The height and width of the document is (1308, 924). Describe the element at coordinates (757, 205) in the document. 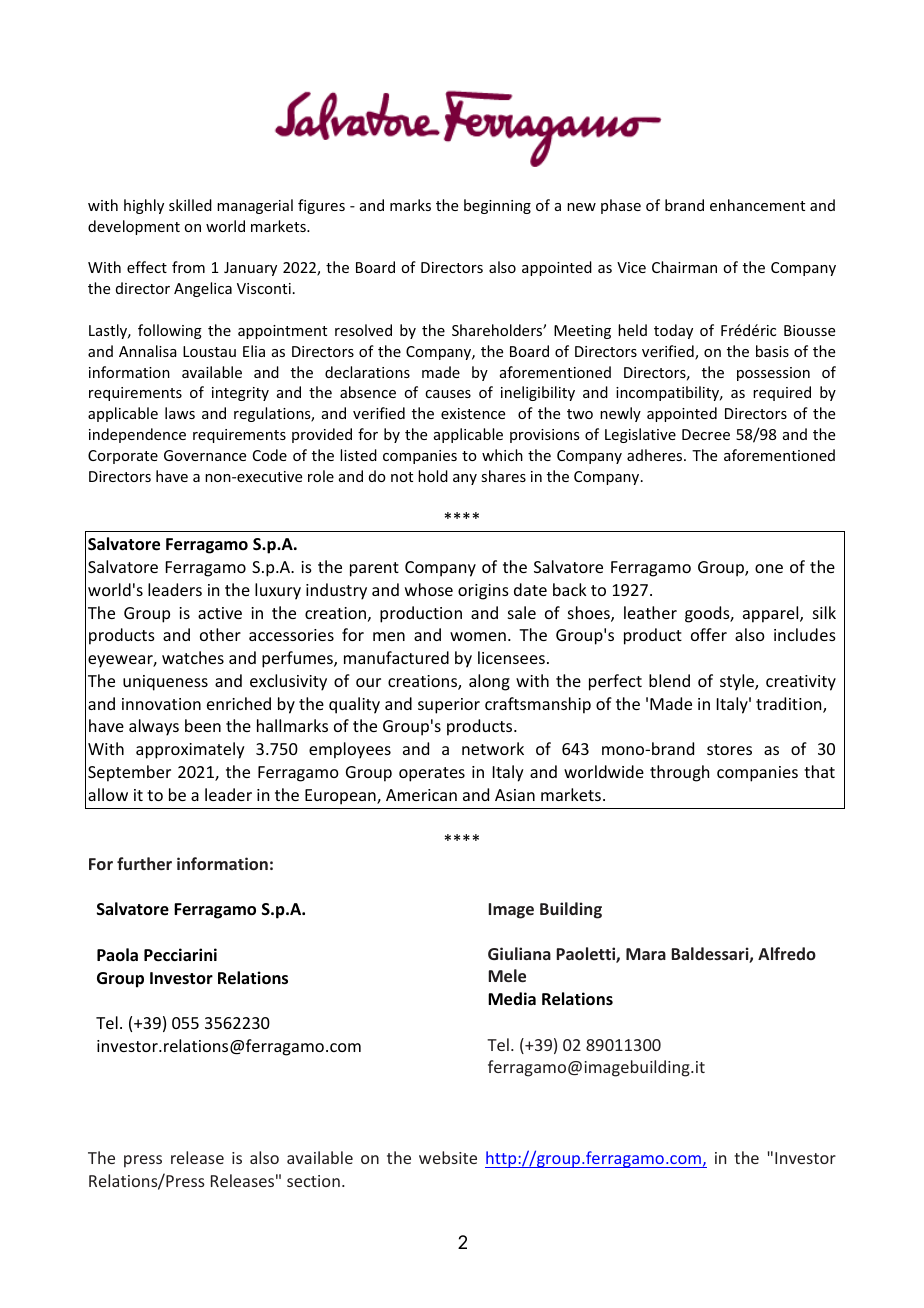

I see `enhancement` at that location.
